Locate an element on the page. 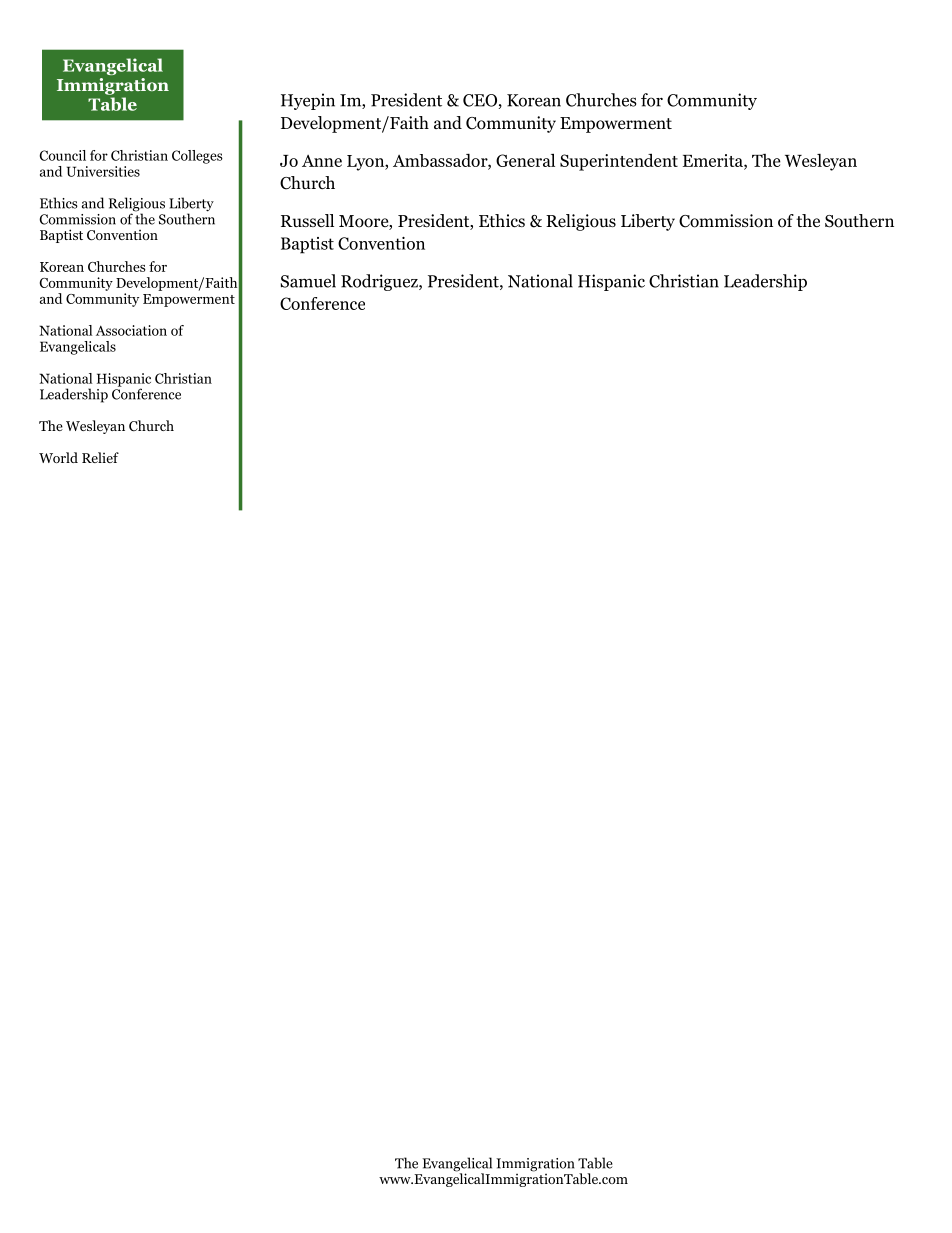 This page has height=1233, width=952. World is located at coordinates (58, 457).
